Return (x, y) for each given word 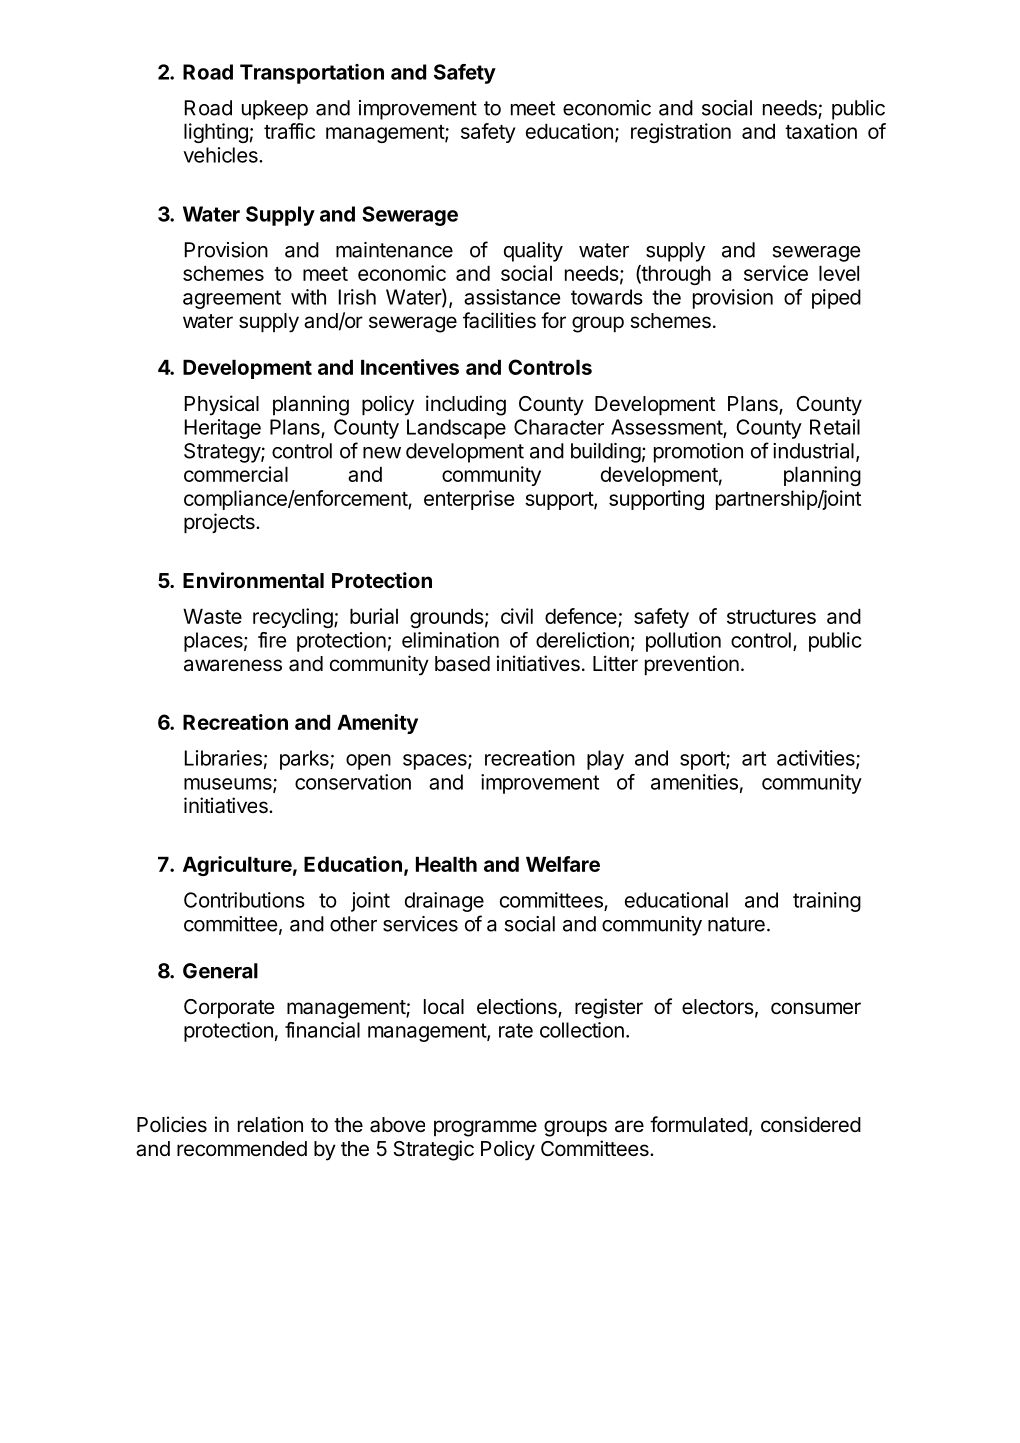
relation (270, 1124)
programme (485, 1128)
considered (811, 1124)
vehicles (221, 155)
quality (533, 252)
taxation (821, 131)
